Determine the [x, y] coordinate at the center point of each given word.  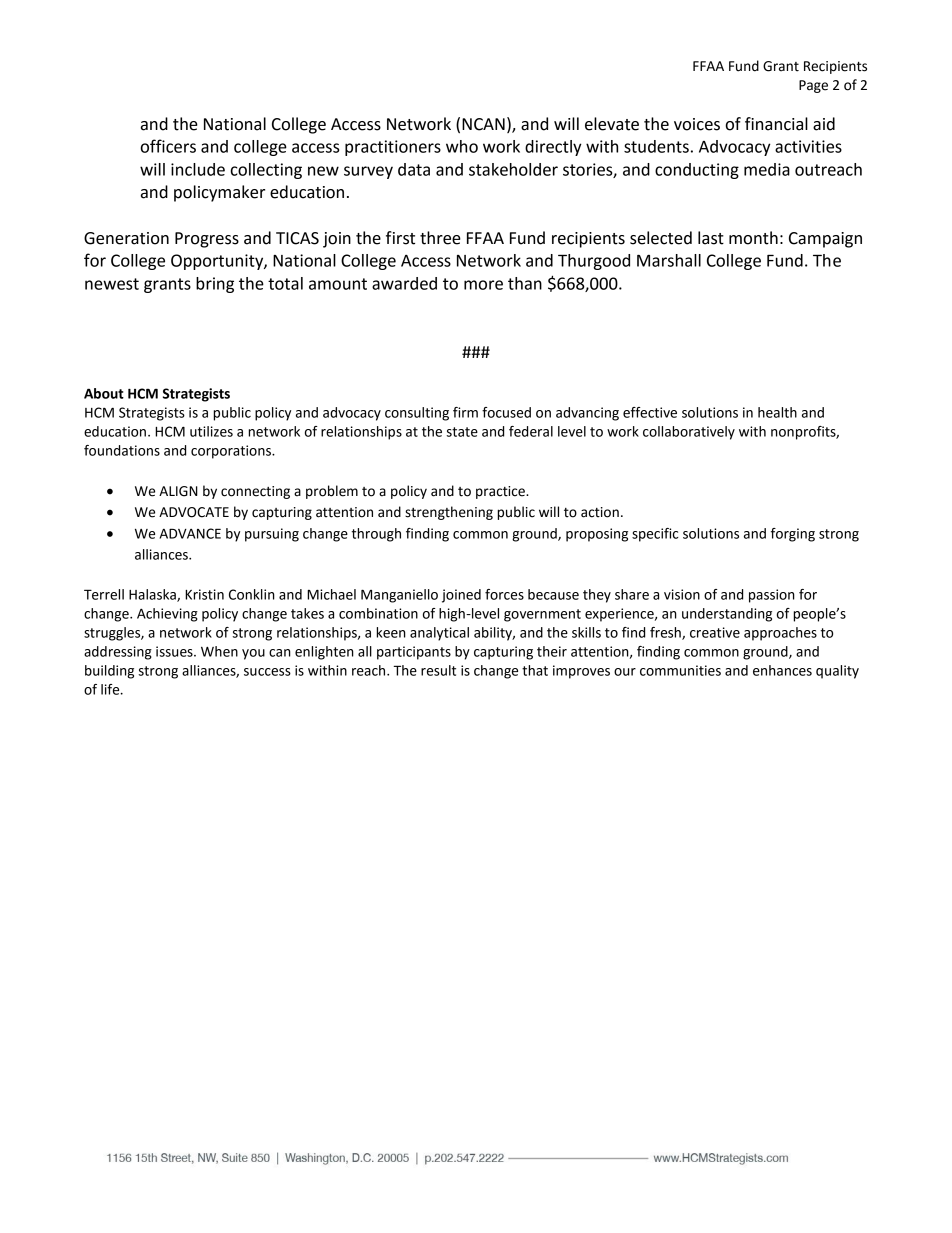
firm [465, 412]
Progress [207, 240]
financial [776, 124]
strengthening [449, 513]
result [438, 670]
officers [168, 146]
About [104, 393]
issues [175, 651]
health [777, 412]
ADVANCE [190, 533]
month [753, 238]
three [440, 238]
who [462, 146]
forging [793, 535]
